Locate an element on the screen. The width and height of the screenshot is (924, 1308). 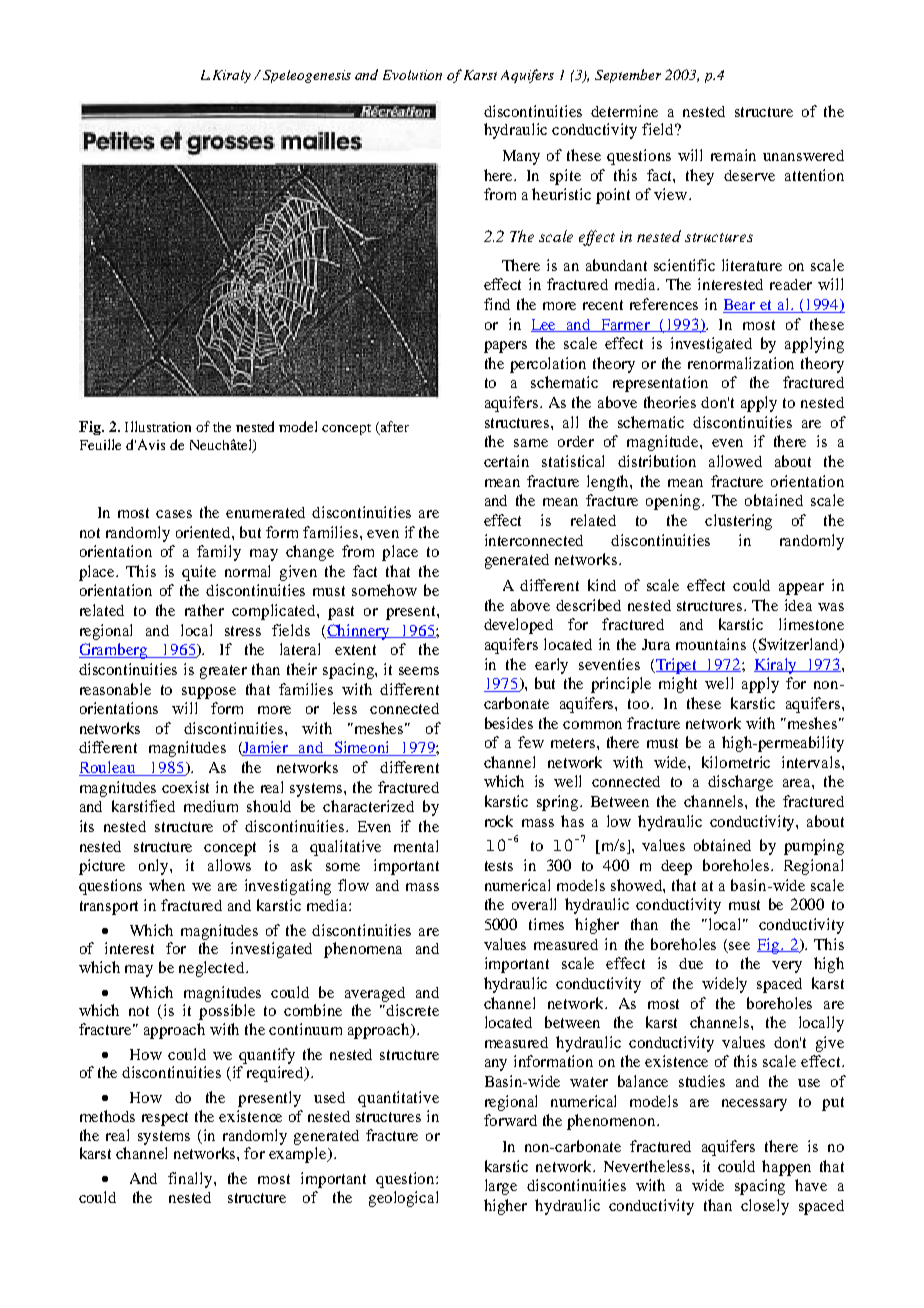
allowed is located at coordinates (735, 461).
